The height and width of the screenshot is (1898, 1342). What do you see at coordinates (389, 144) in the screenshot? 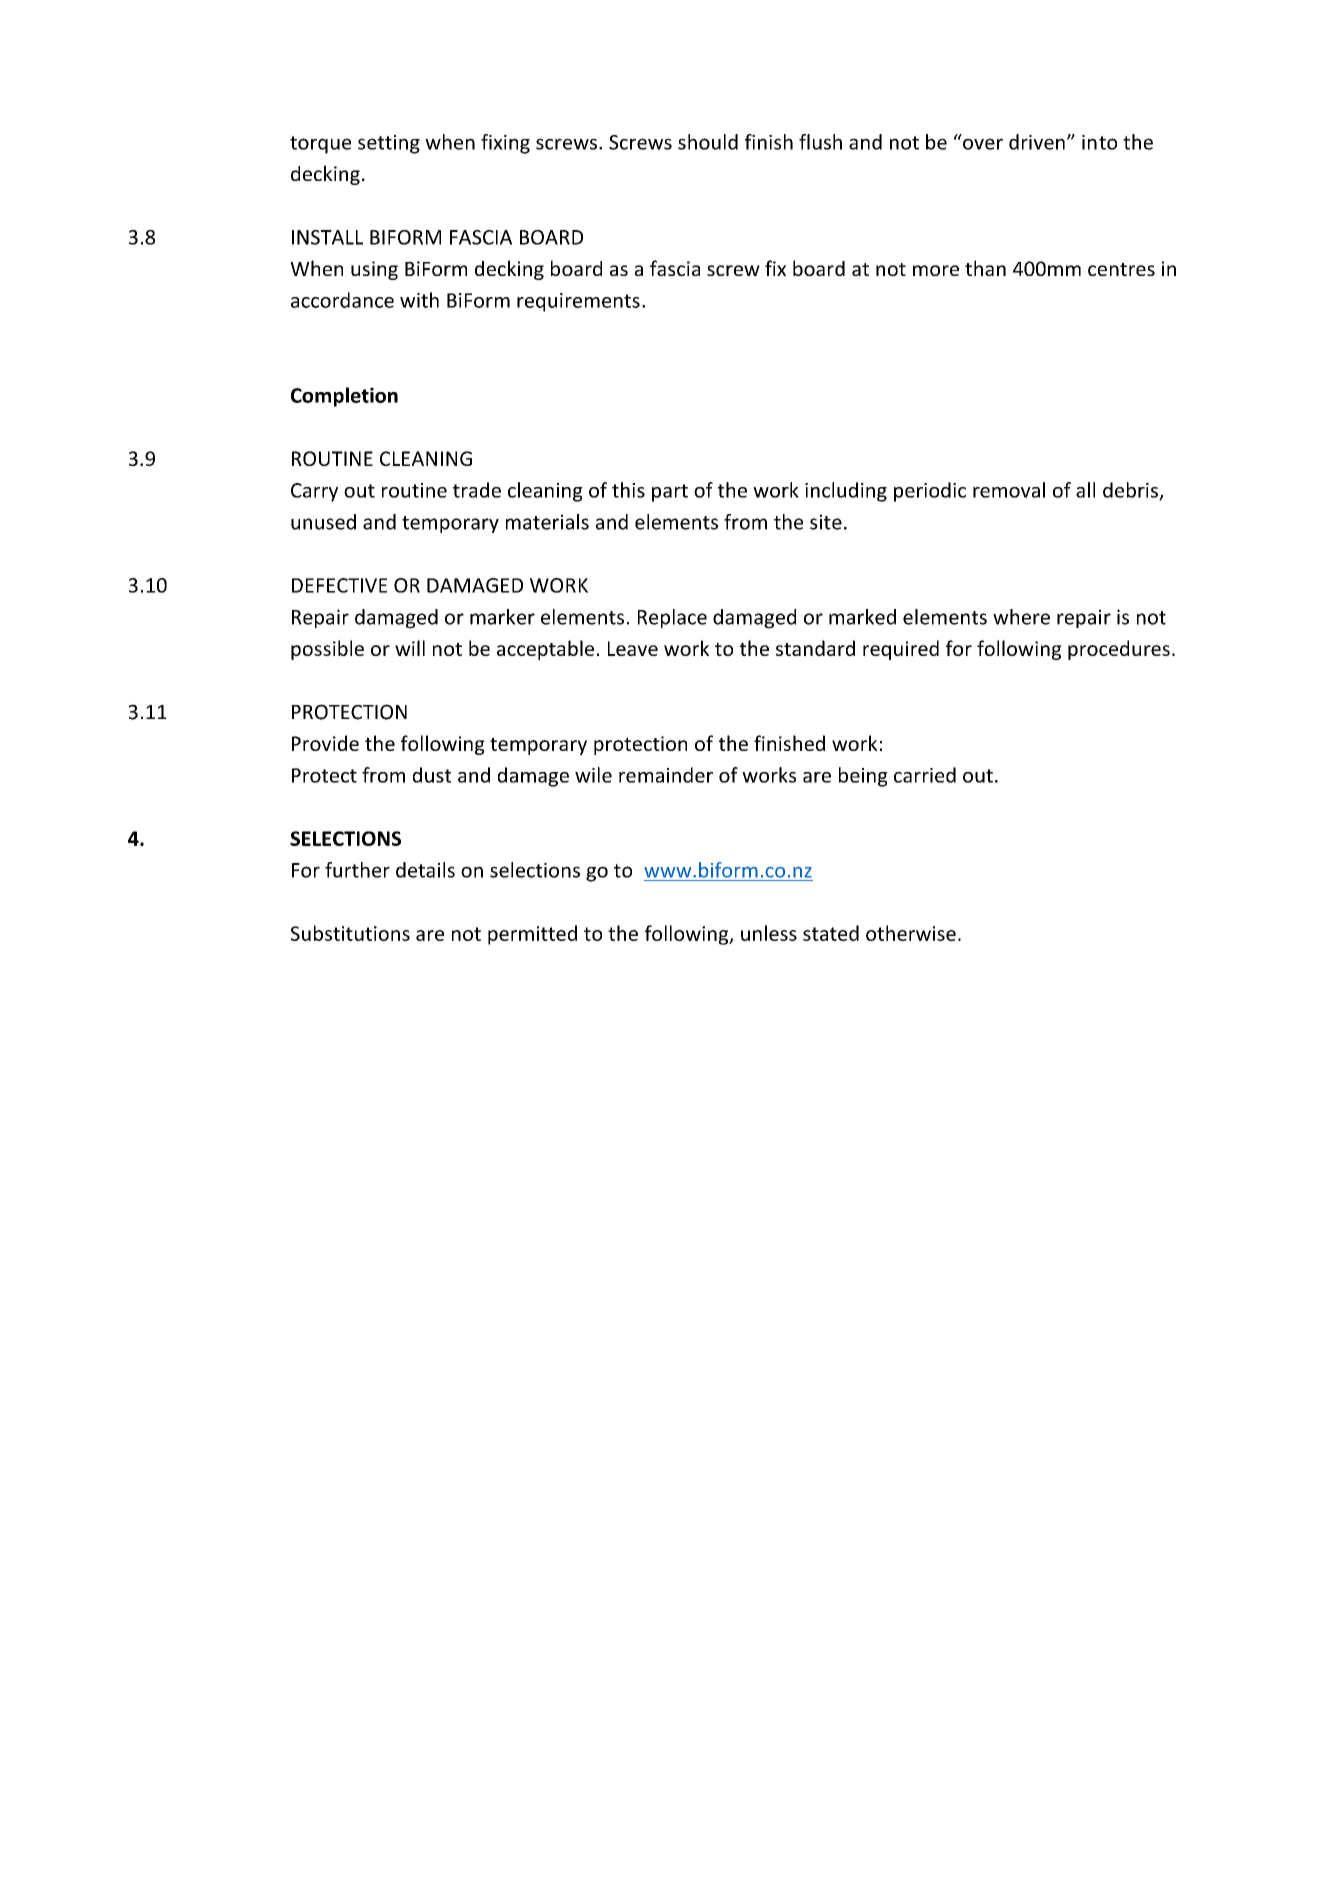
I see `setting` at bounding box center [389, 144].
